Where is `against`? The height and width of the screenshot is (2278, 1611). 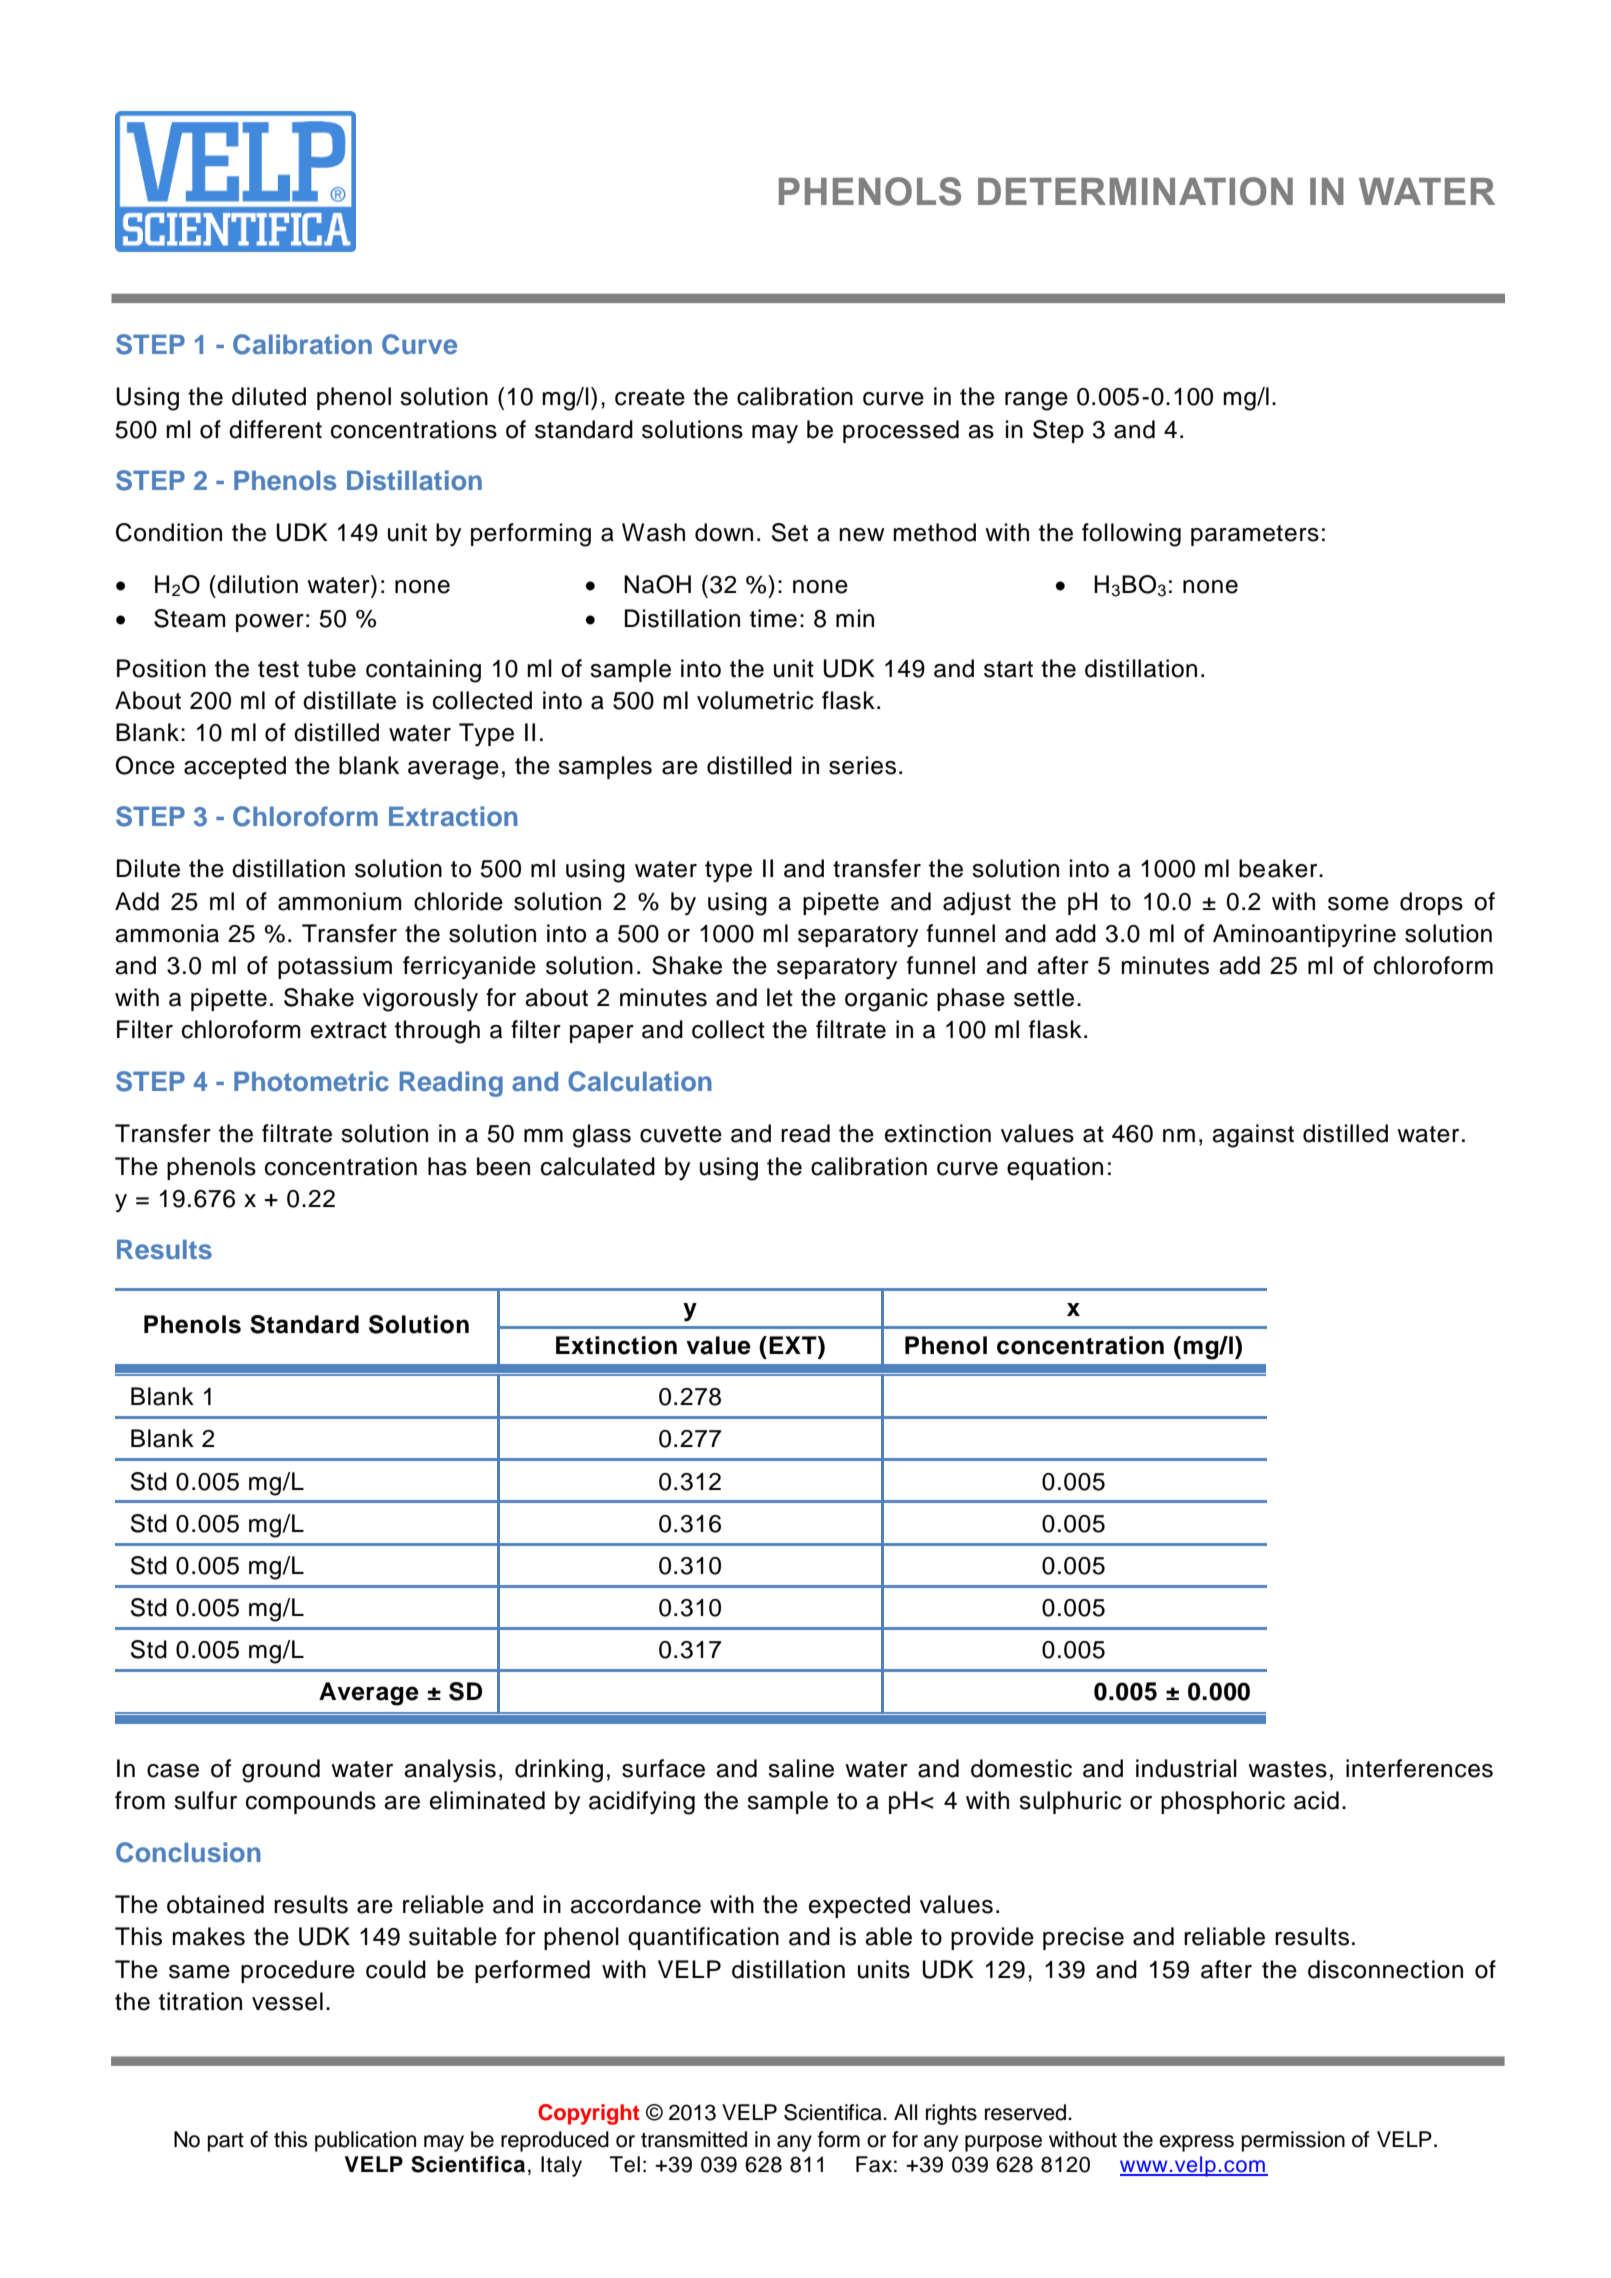
against is located at coordinates (1253, 1136).
